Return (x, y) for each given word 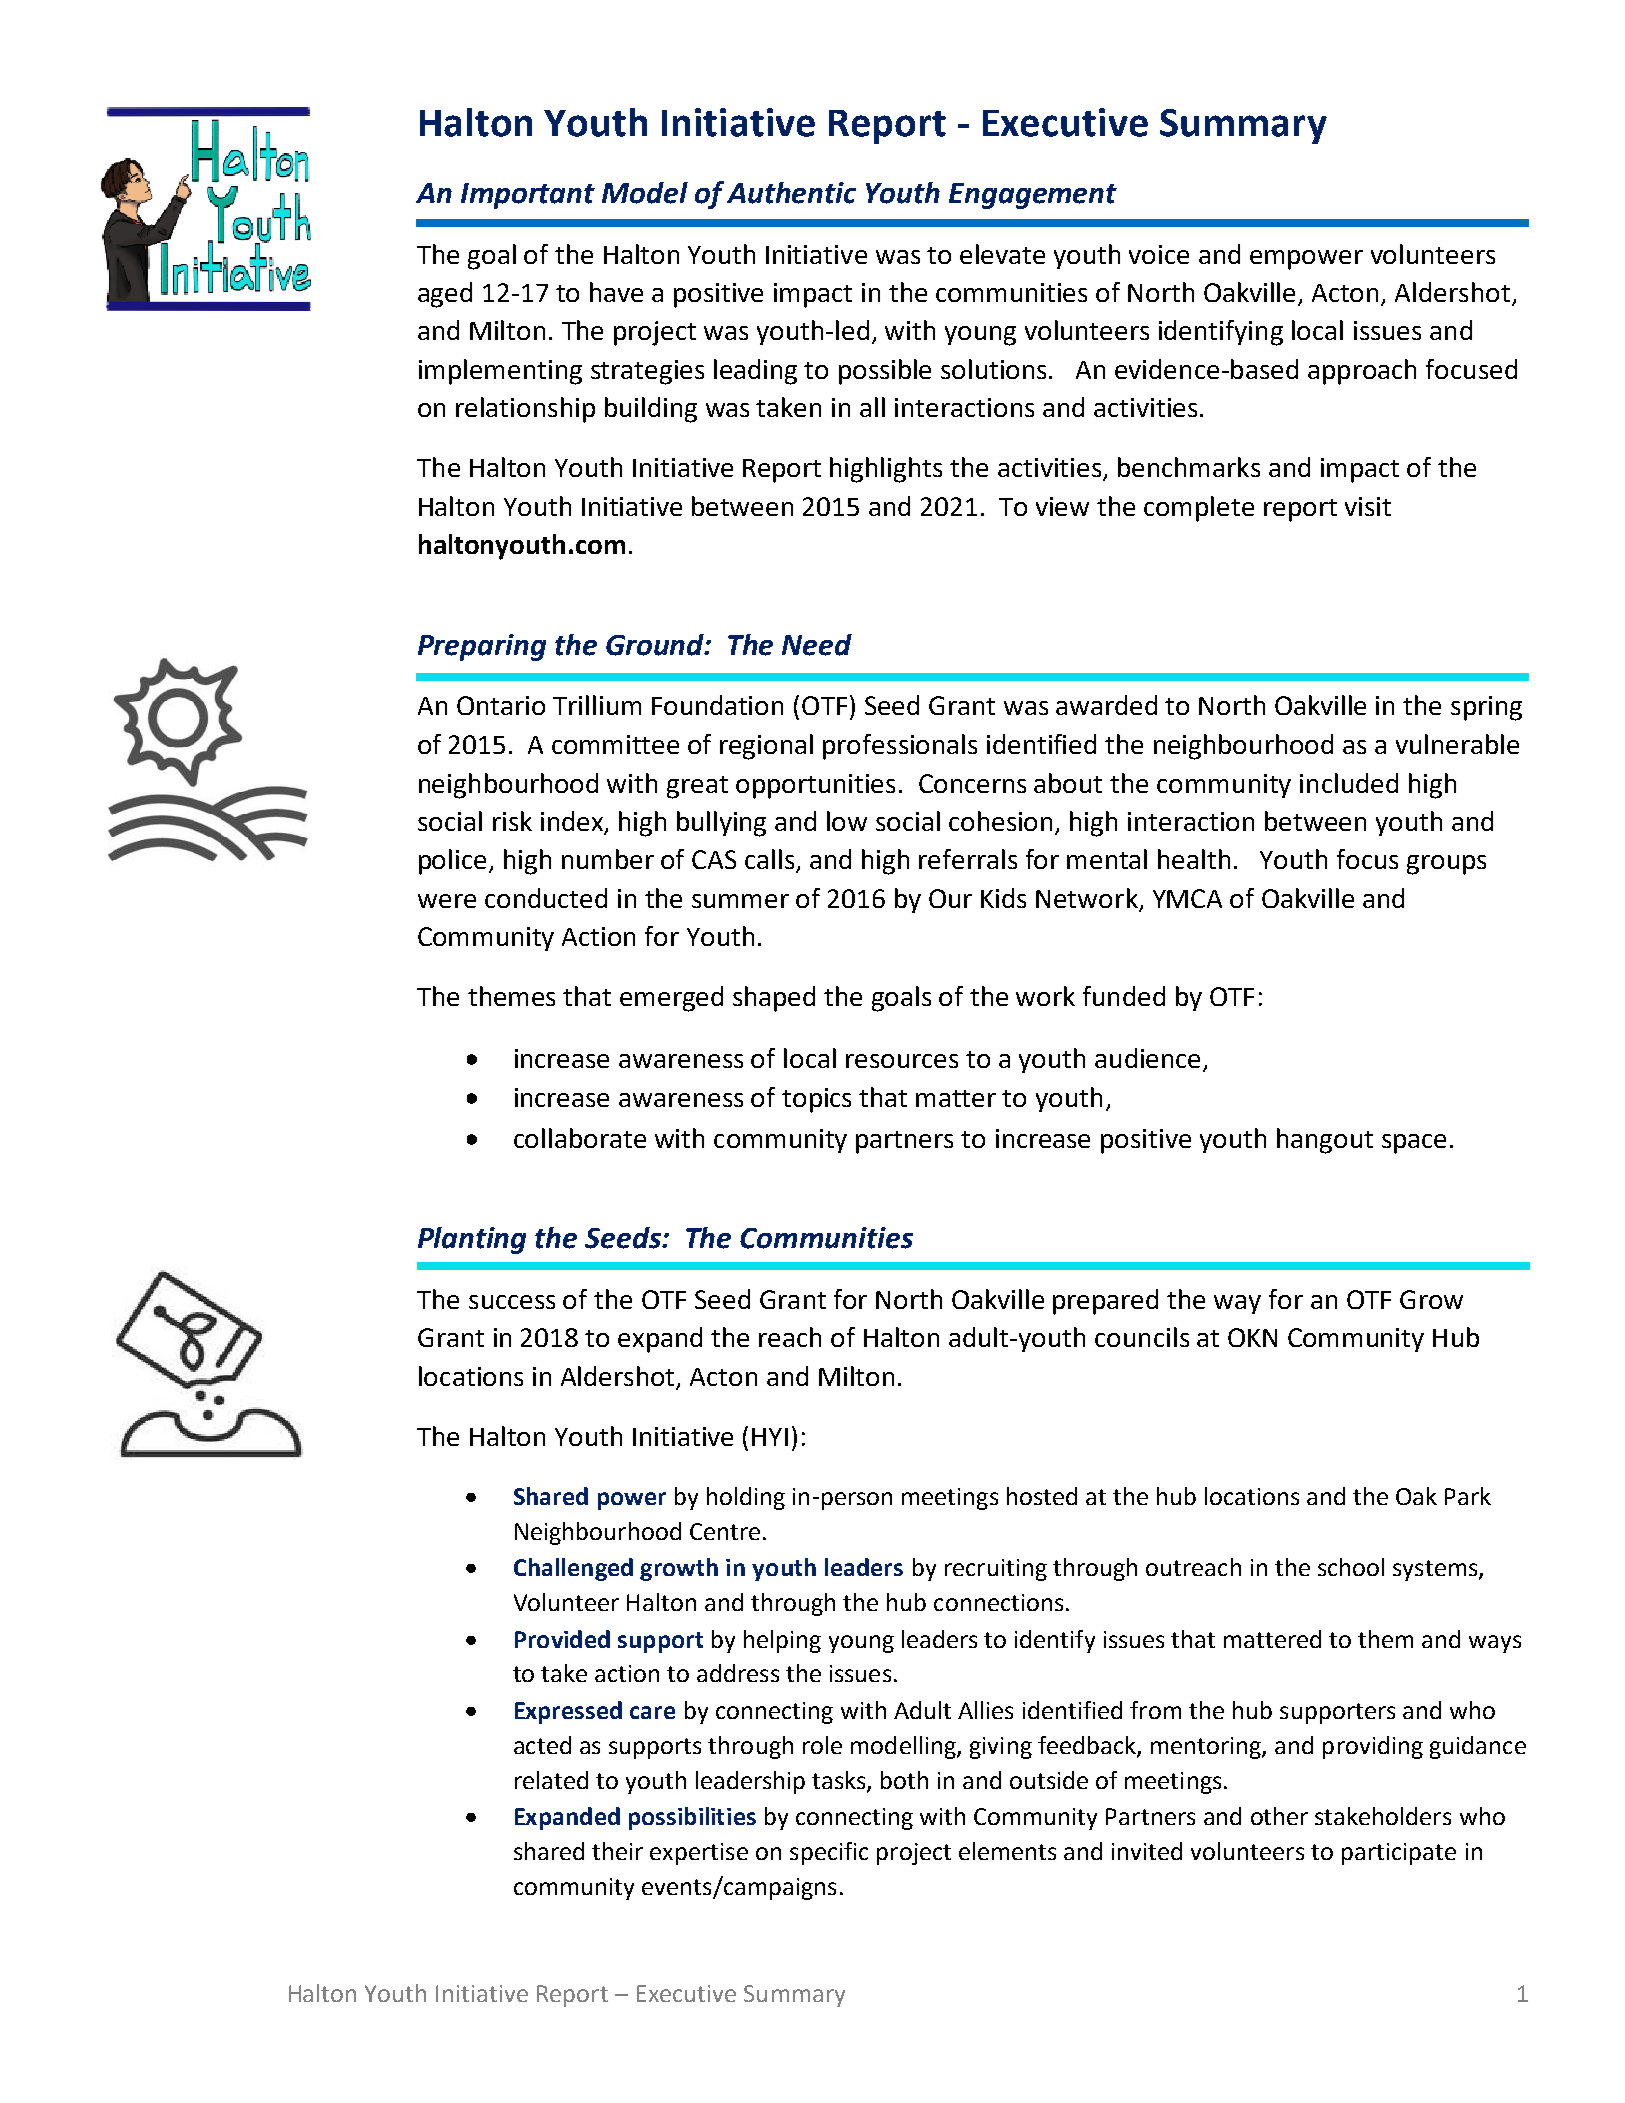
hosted (1042, 1496)
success (512, 1302)
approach (1362, 372)
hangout (1325, 1141)
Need (817, 645)
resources (902, 1061)
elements (1007, 1851)
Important (528, 196)
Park (1468, 1496)
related (551, 1780)
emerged (671, 999)
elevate (1002, 254)
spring (1486, 708)
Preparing (482, 647)
